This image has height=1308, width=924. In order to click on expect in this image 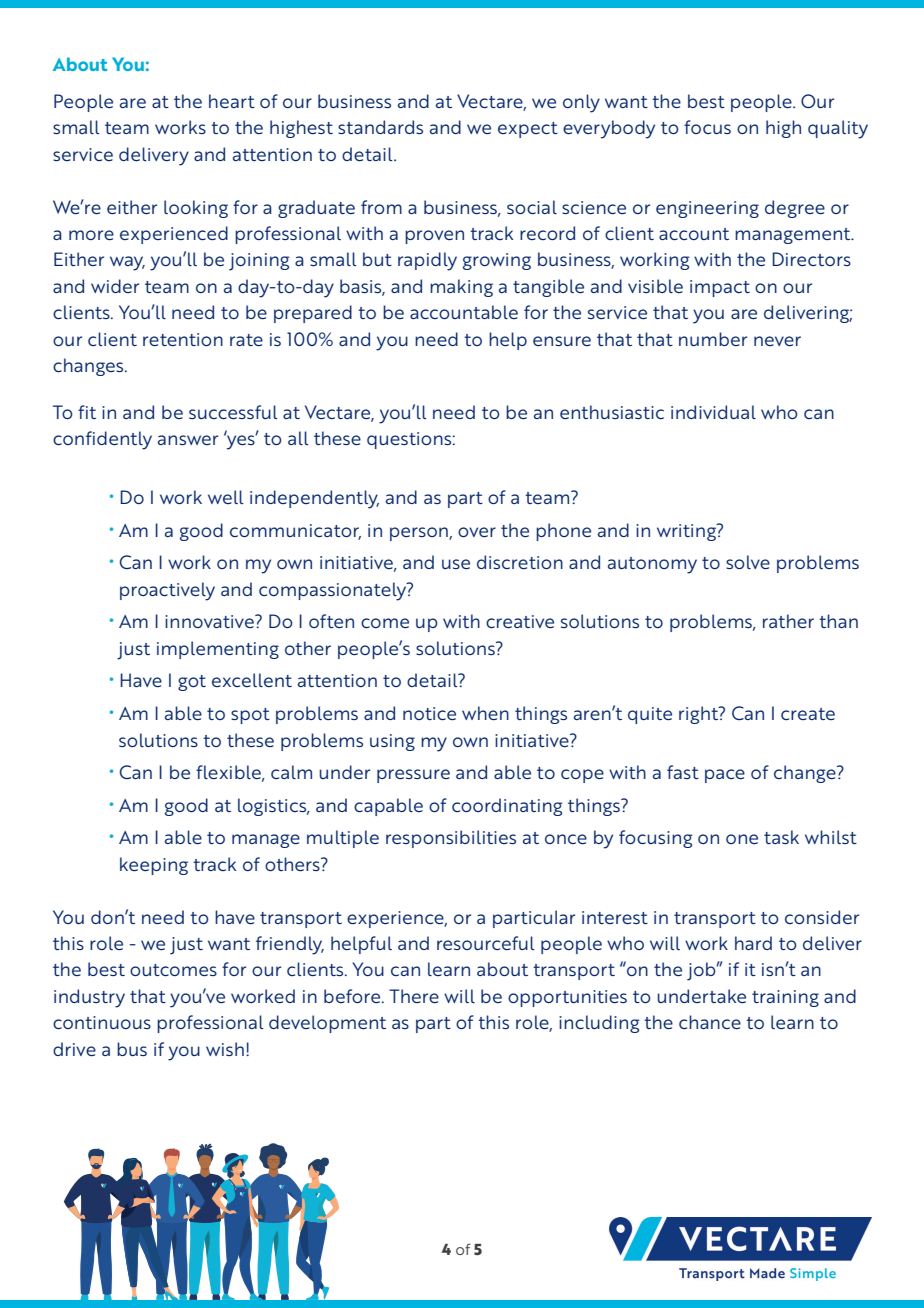, I will do `click(528, 130)`.
